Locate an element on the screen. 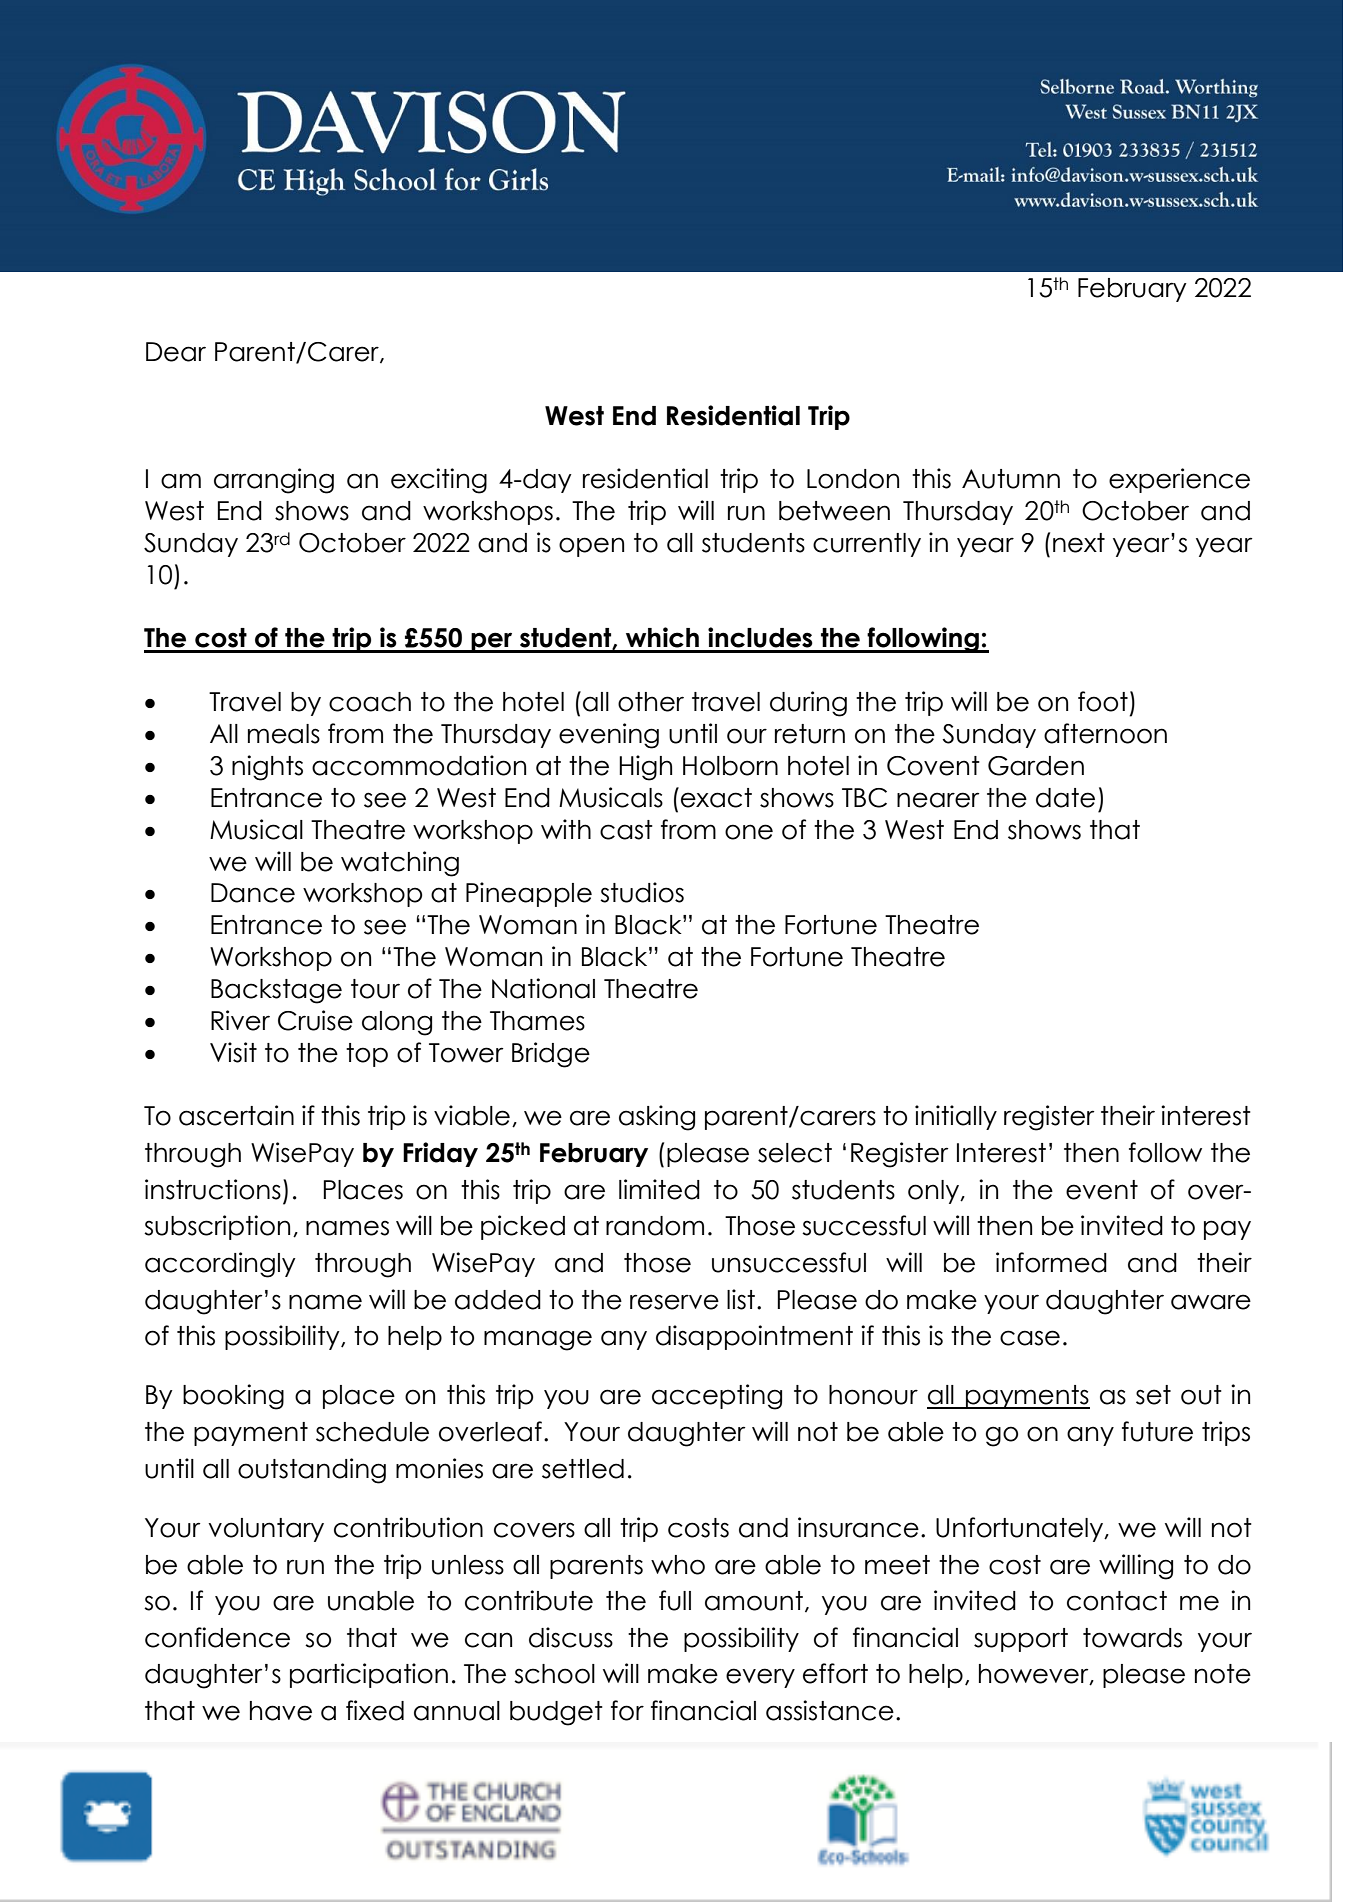 The width and height of the screenshot is (1345, 1902). experience is located at coordinates (1179, 480).
